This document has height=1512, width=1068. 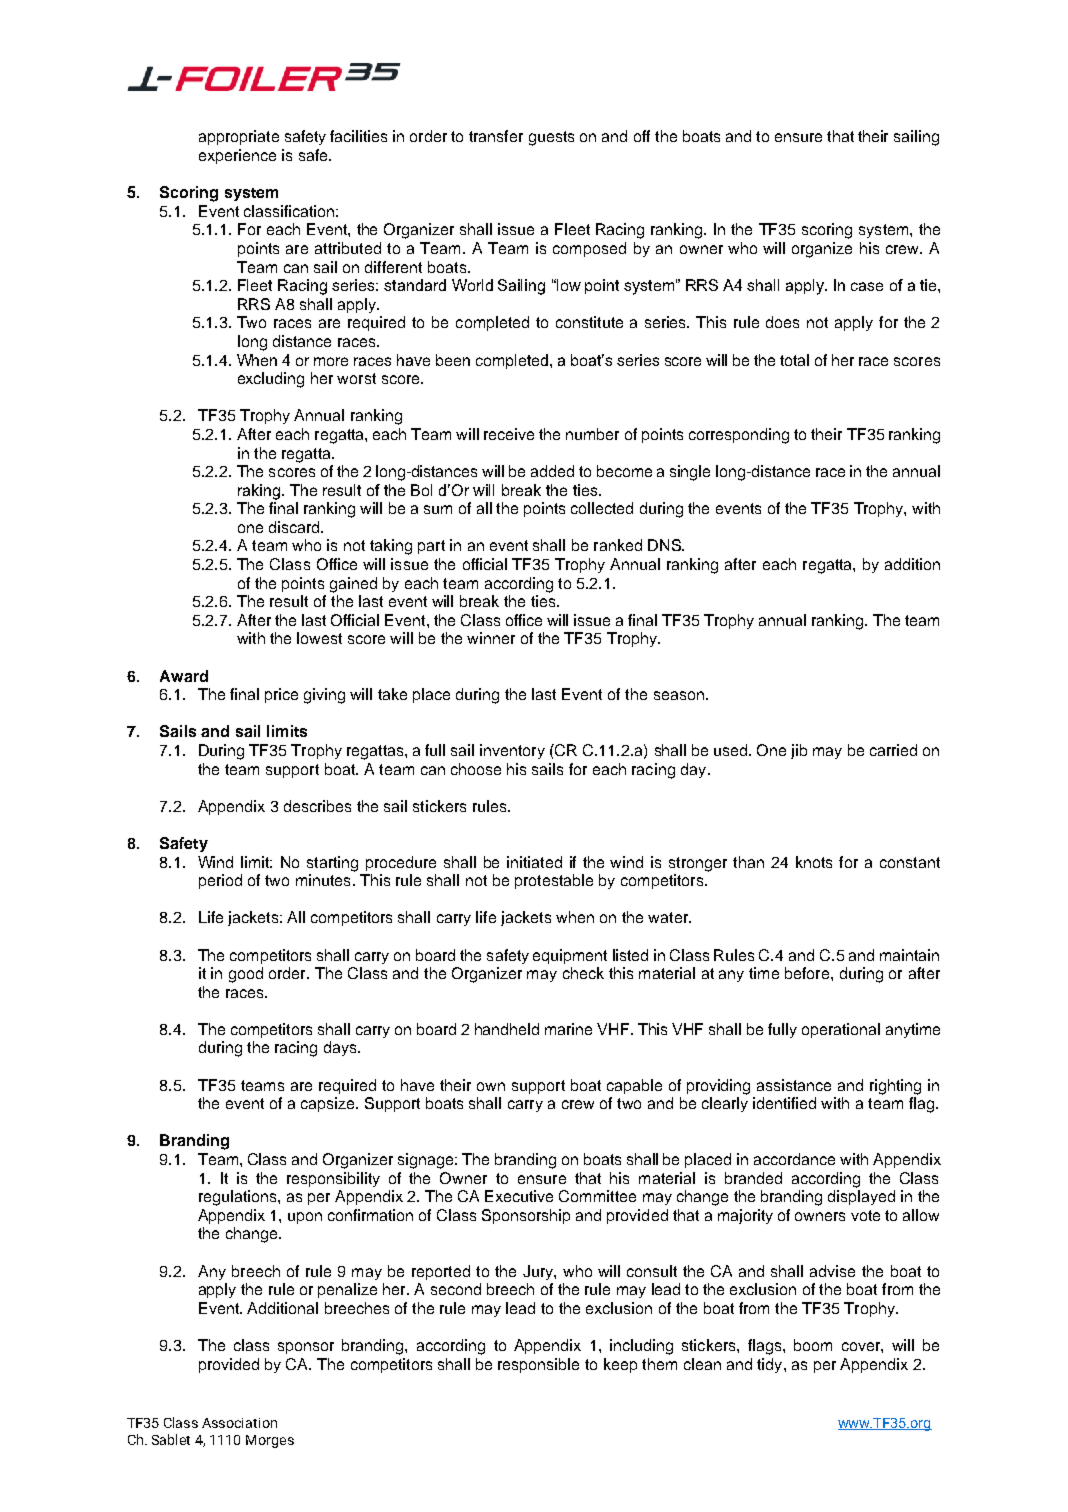 I want to click on experience, so click(x=237, y=156).
